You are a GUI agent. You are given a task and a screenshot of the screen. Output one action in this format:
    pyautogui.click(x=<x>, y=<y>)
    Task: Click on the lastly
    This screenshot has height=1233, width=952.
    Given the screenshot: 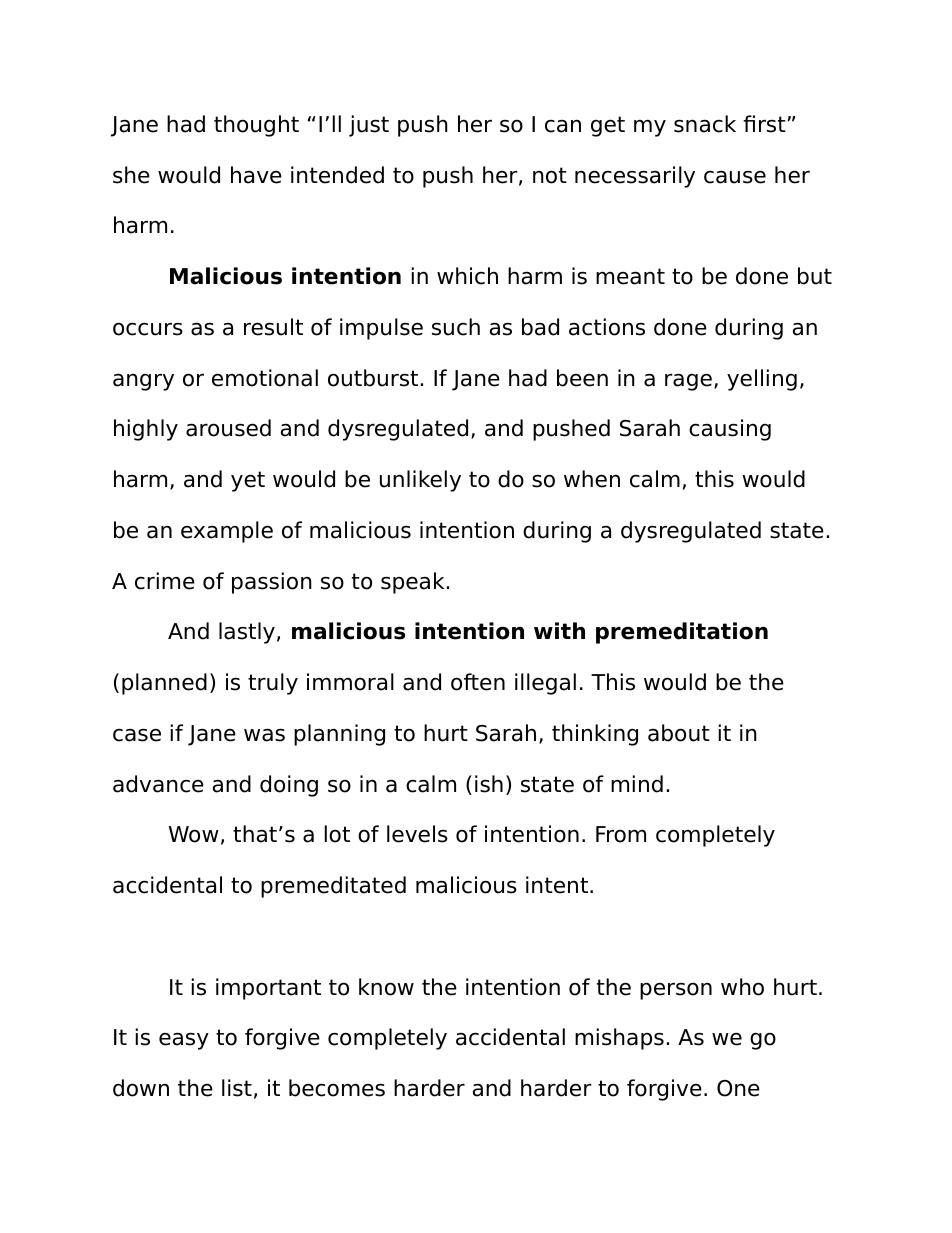 What is the action you would take?
    pyautogui.click(x=247, y=633)
